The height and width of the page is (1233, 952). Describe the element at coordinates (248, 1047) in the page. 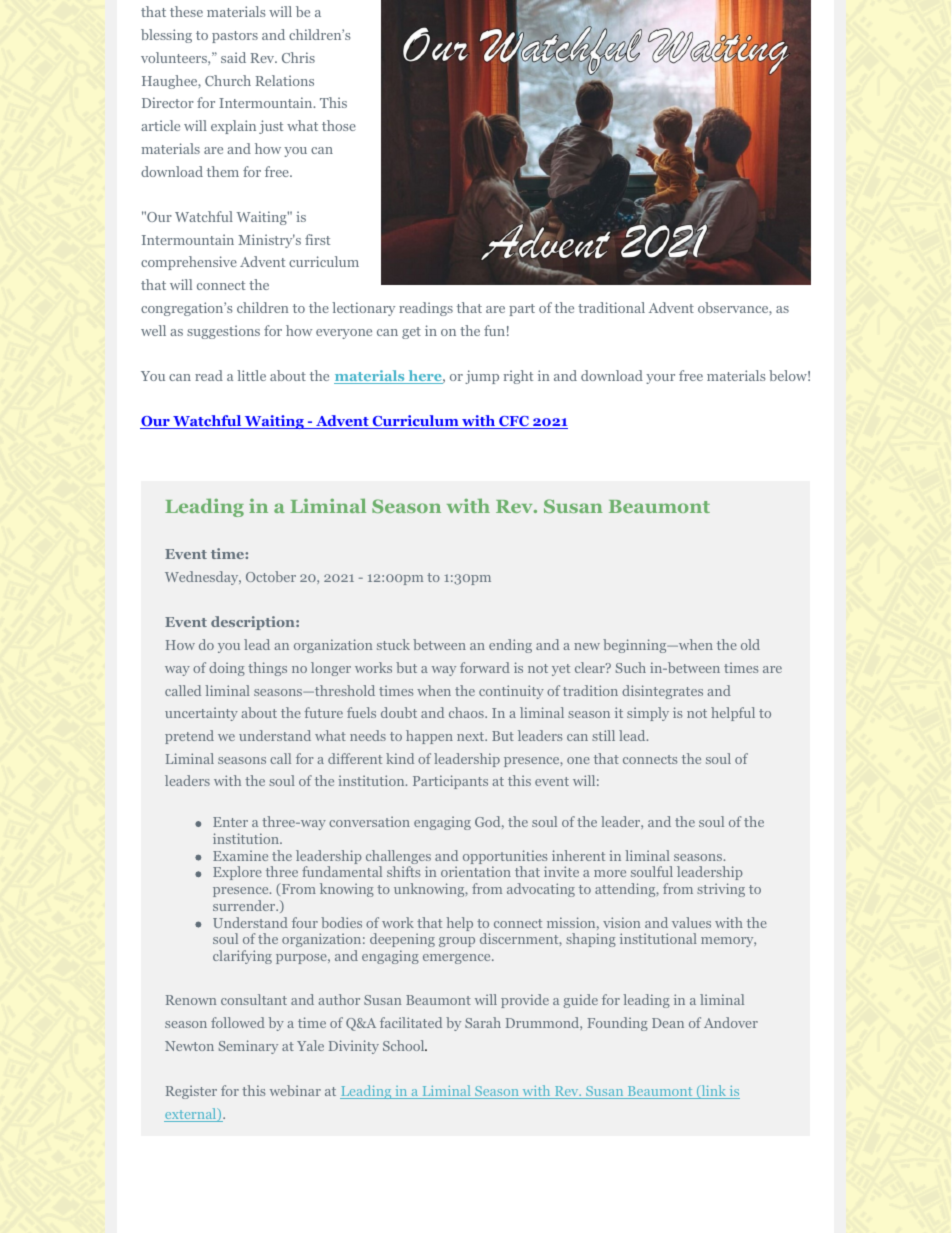

I see `Seminary` at that location.
